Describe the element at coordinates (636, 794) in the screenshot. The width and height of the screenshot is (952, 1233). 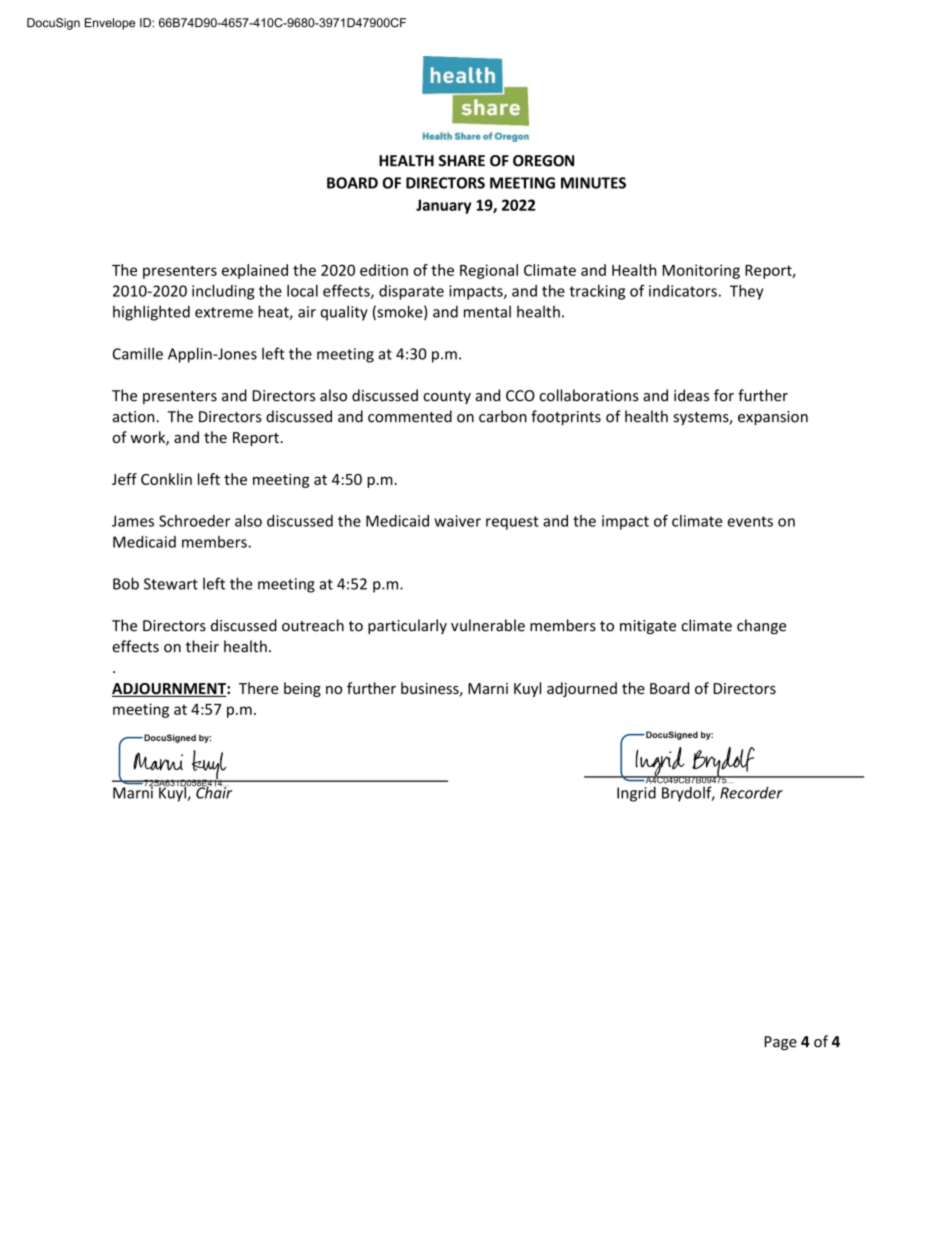
I see `Ingrid` at that location.
